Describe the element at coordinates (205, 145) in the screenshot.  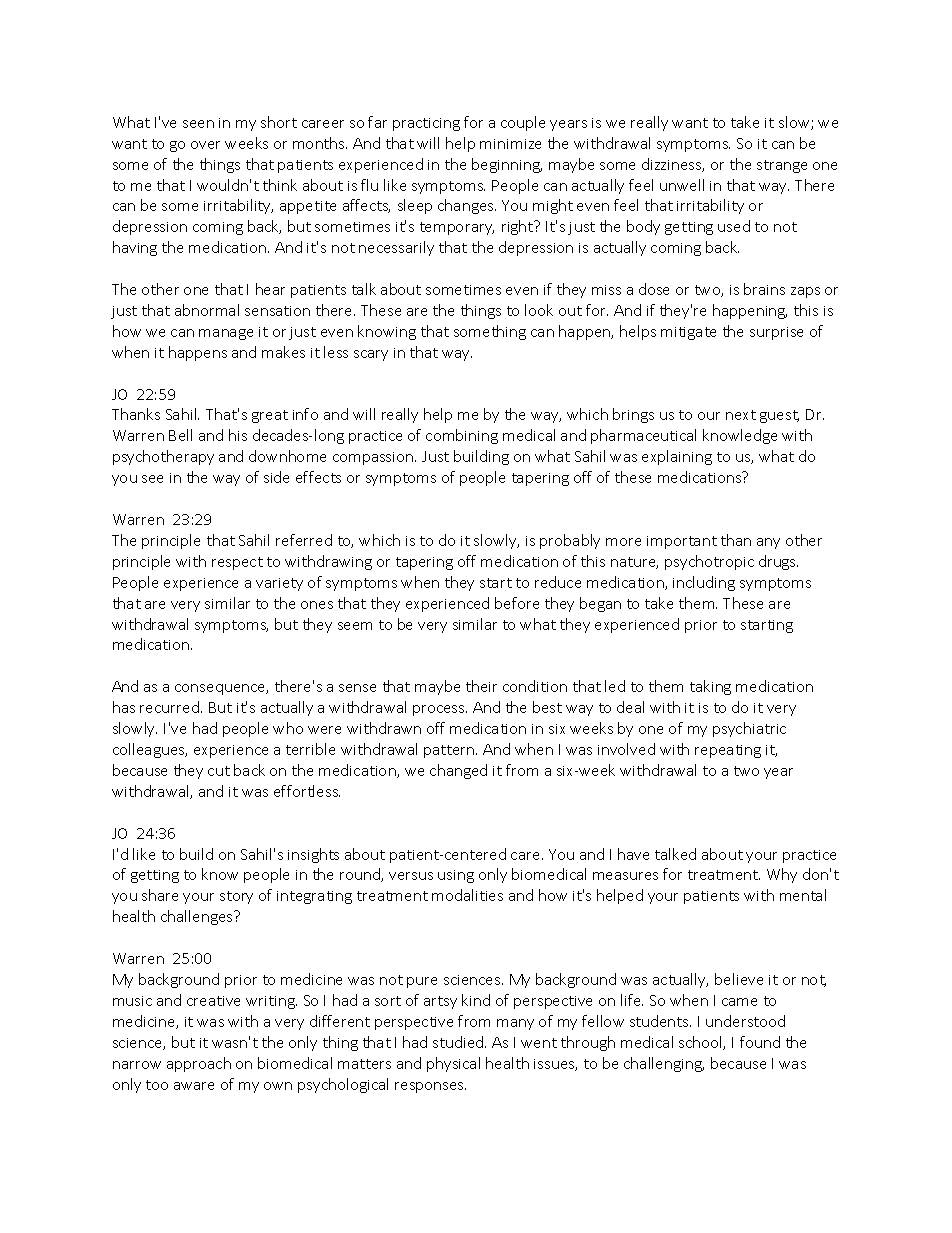
I see `over` at that location.
